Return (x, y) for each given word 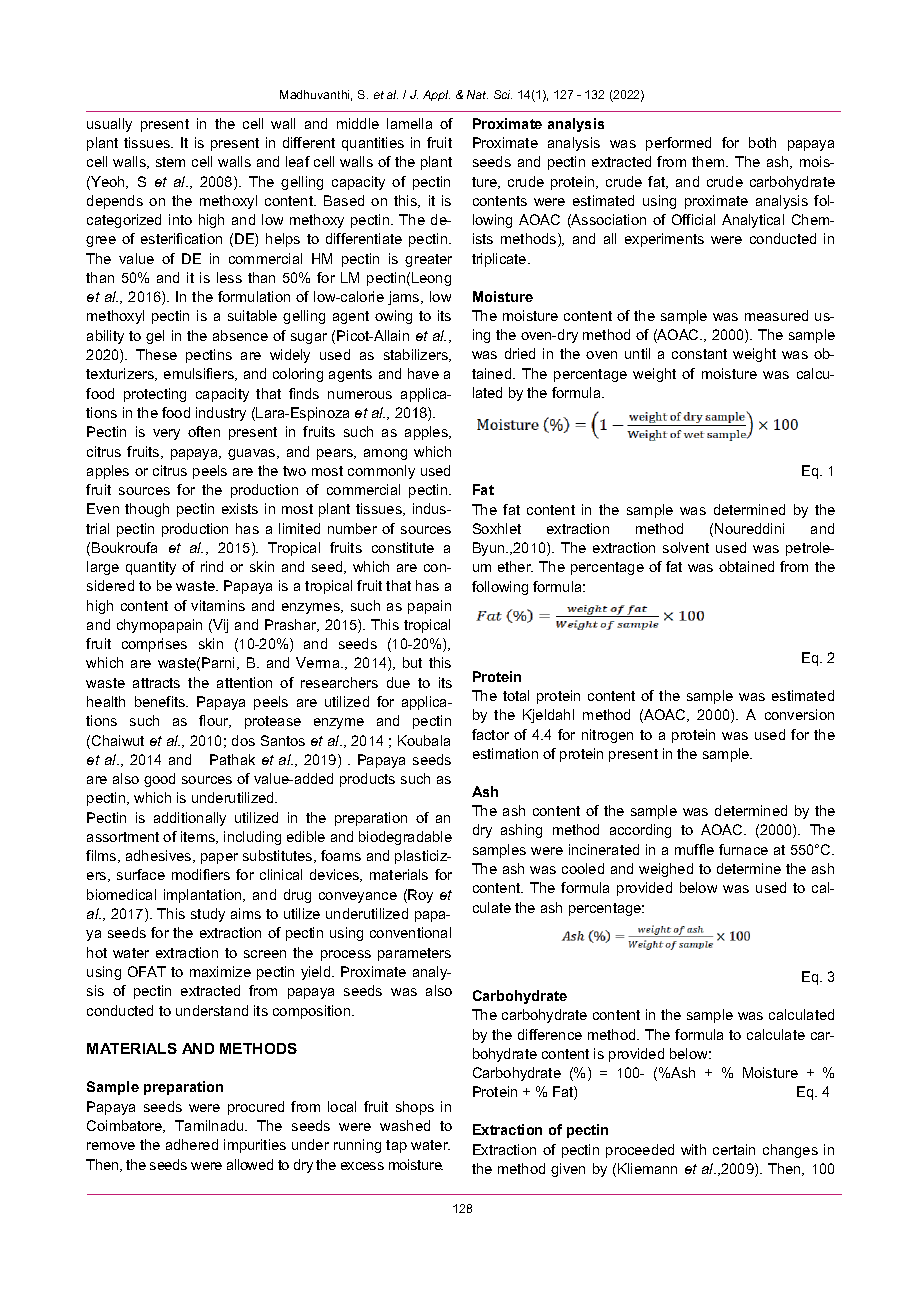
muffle (694, 849)
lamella (409, 123)
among (385, 454)
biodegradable (405, 838)
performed (678, 144)
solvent (686, 547)
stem (170, 162)
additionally (190, 819)
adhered (192, 1144)
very (166, 434)
